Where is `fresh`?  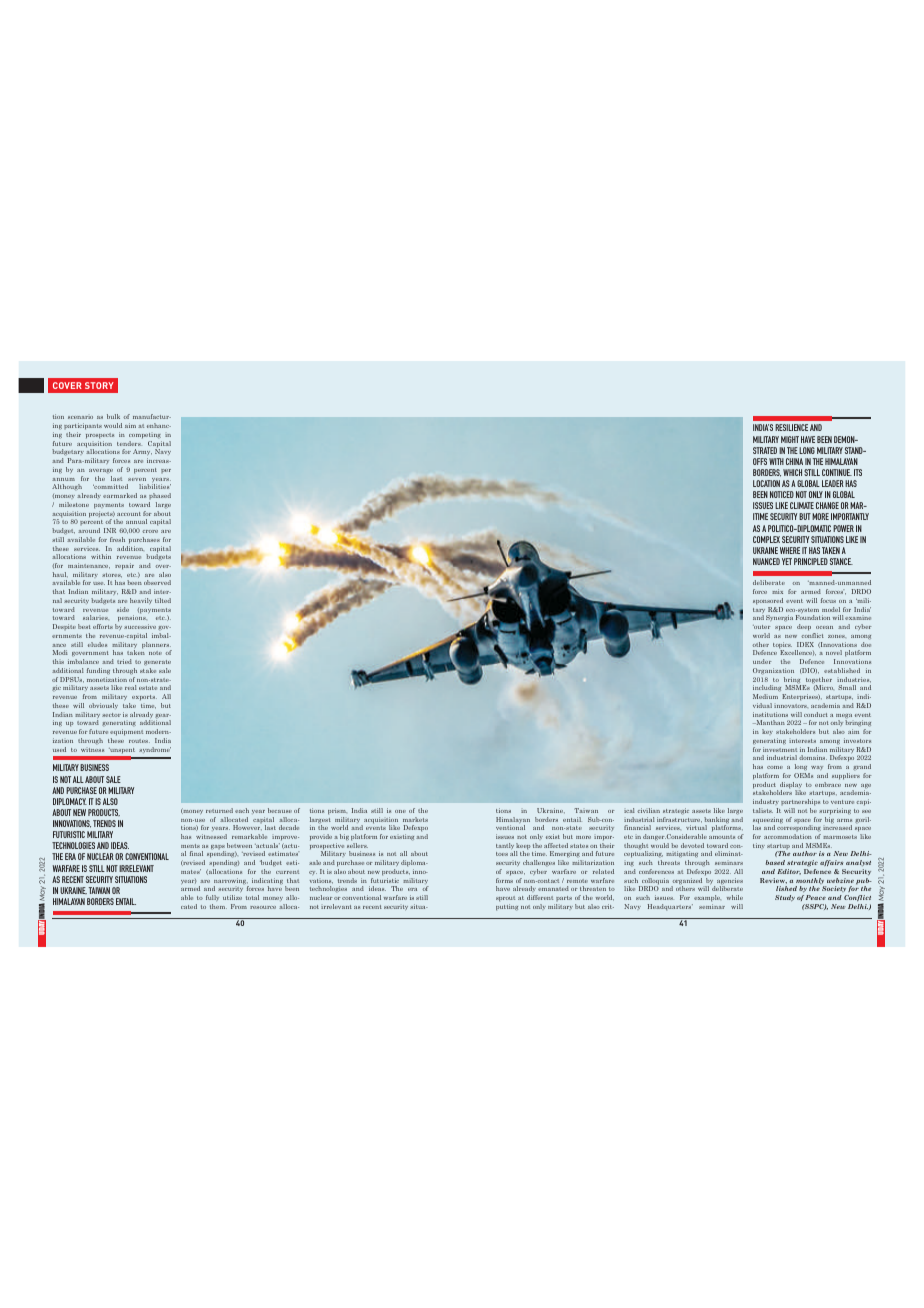 fresh is located at coordinates (117, 539).
